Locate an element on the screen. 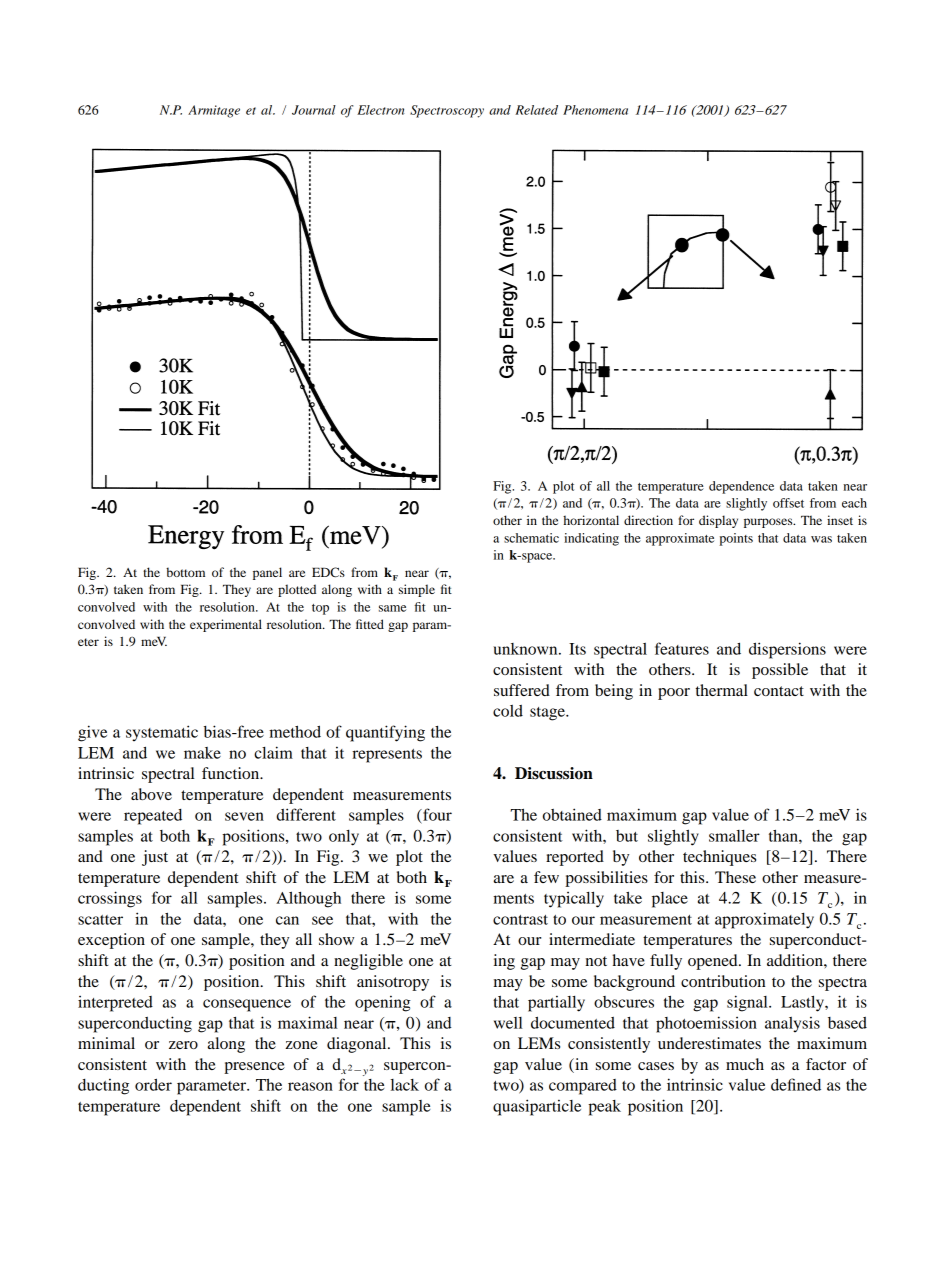  Armitage is located at coordinates (214, 111).
